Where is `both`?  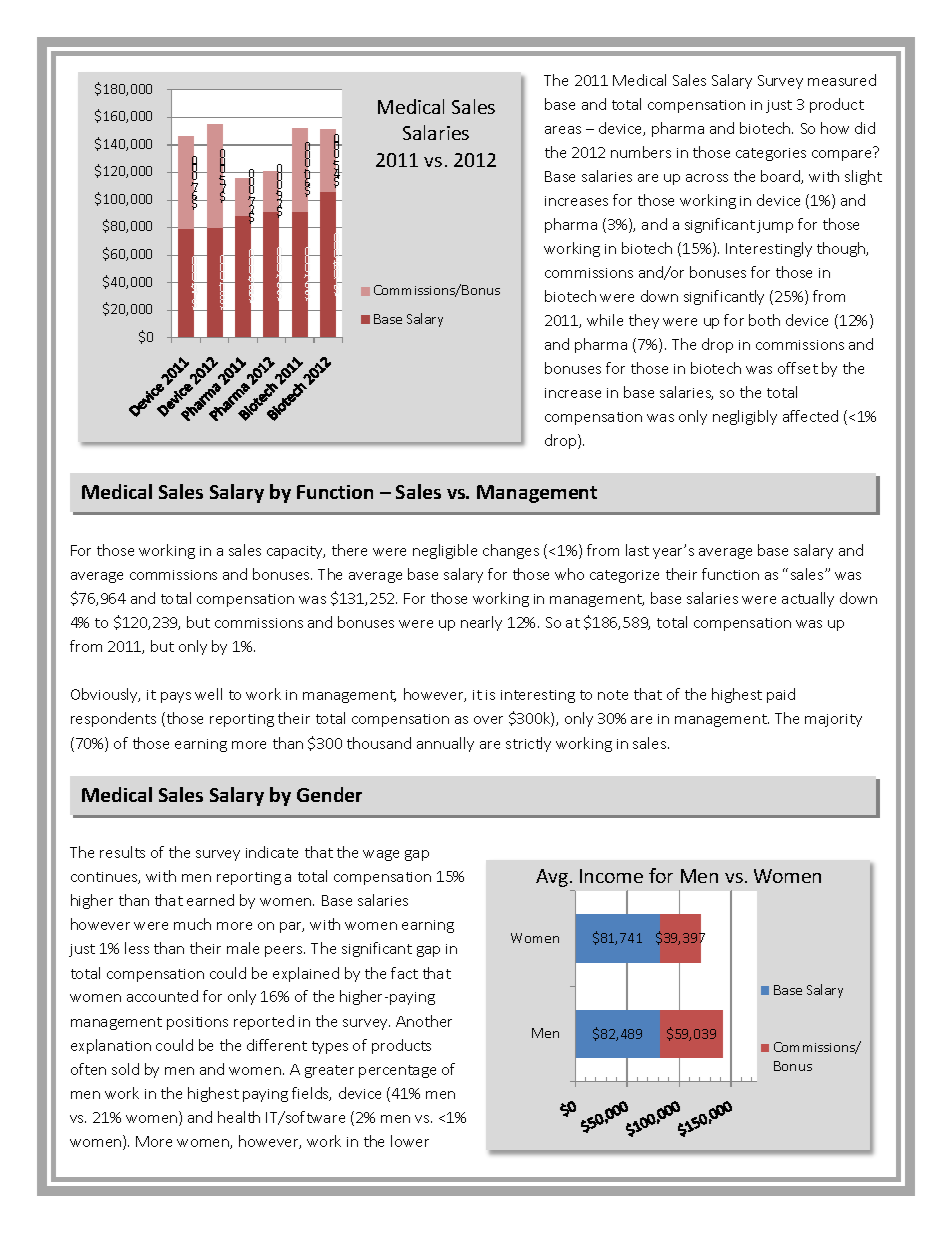
both is located at coordinates (764, 320).
